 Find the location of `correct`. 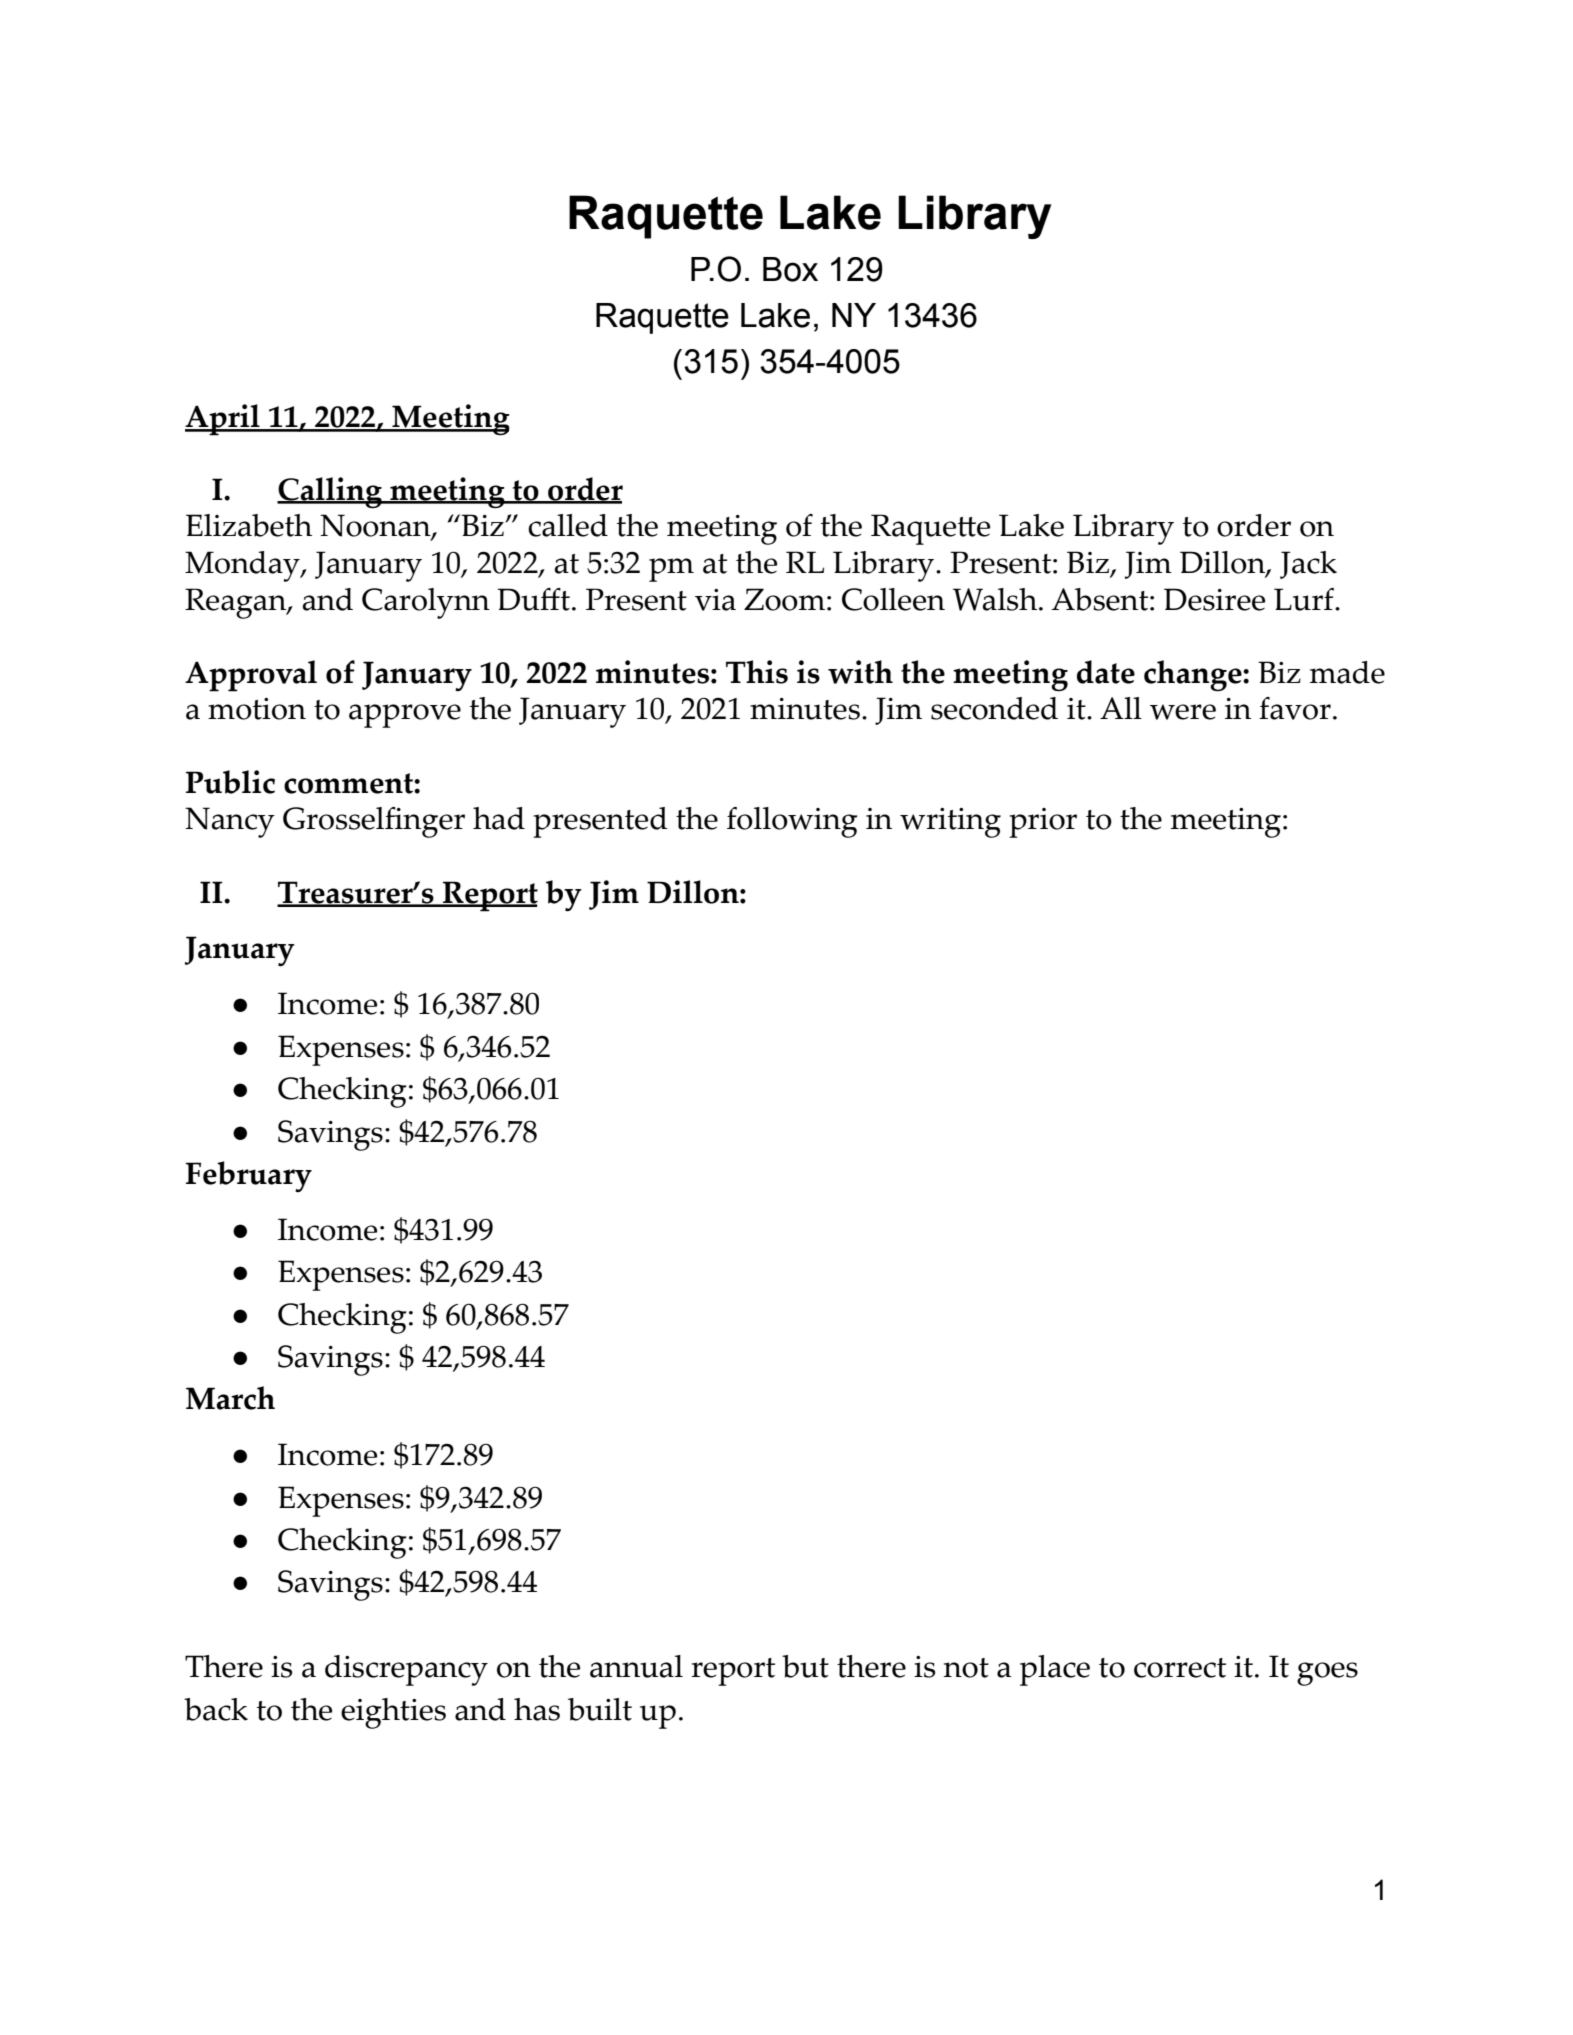

correct is located at coordinates (1180, 1668).
